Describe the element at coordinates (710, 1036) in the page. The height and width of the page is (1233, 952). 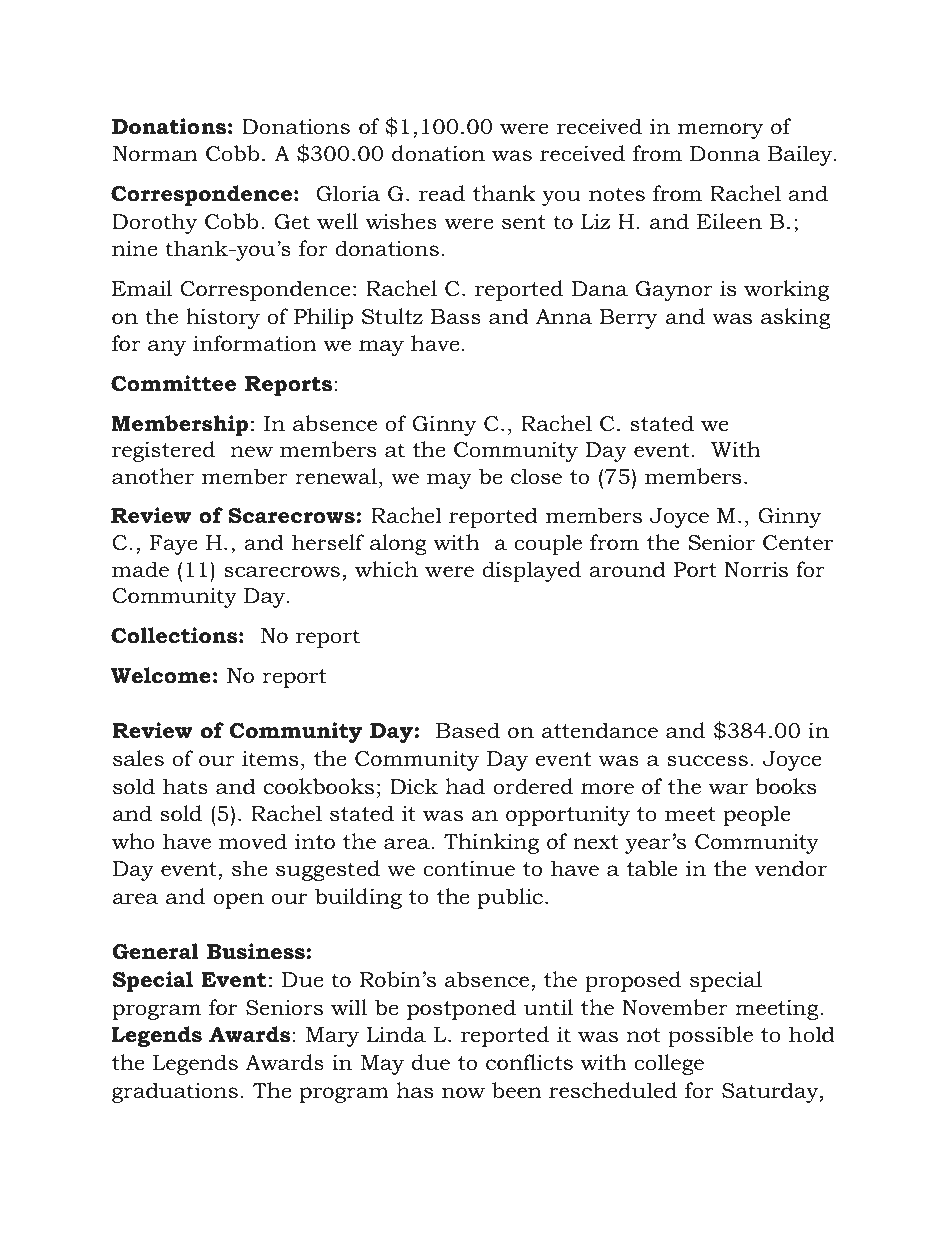
I see `possible` at that location.
